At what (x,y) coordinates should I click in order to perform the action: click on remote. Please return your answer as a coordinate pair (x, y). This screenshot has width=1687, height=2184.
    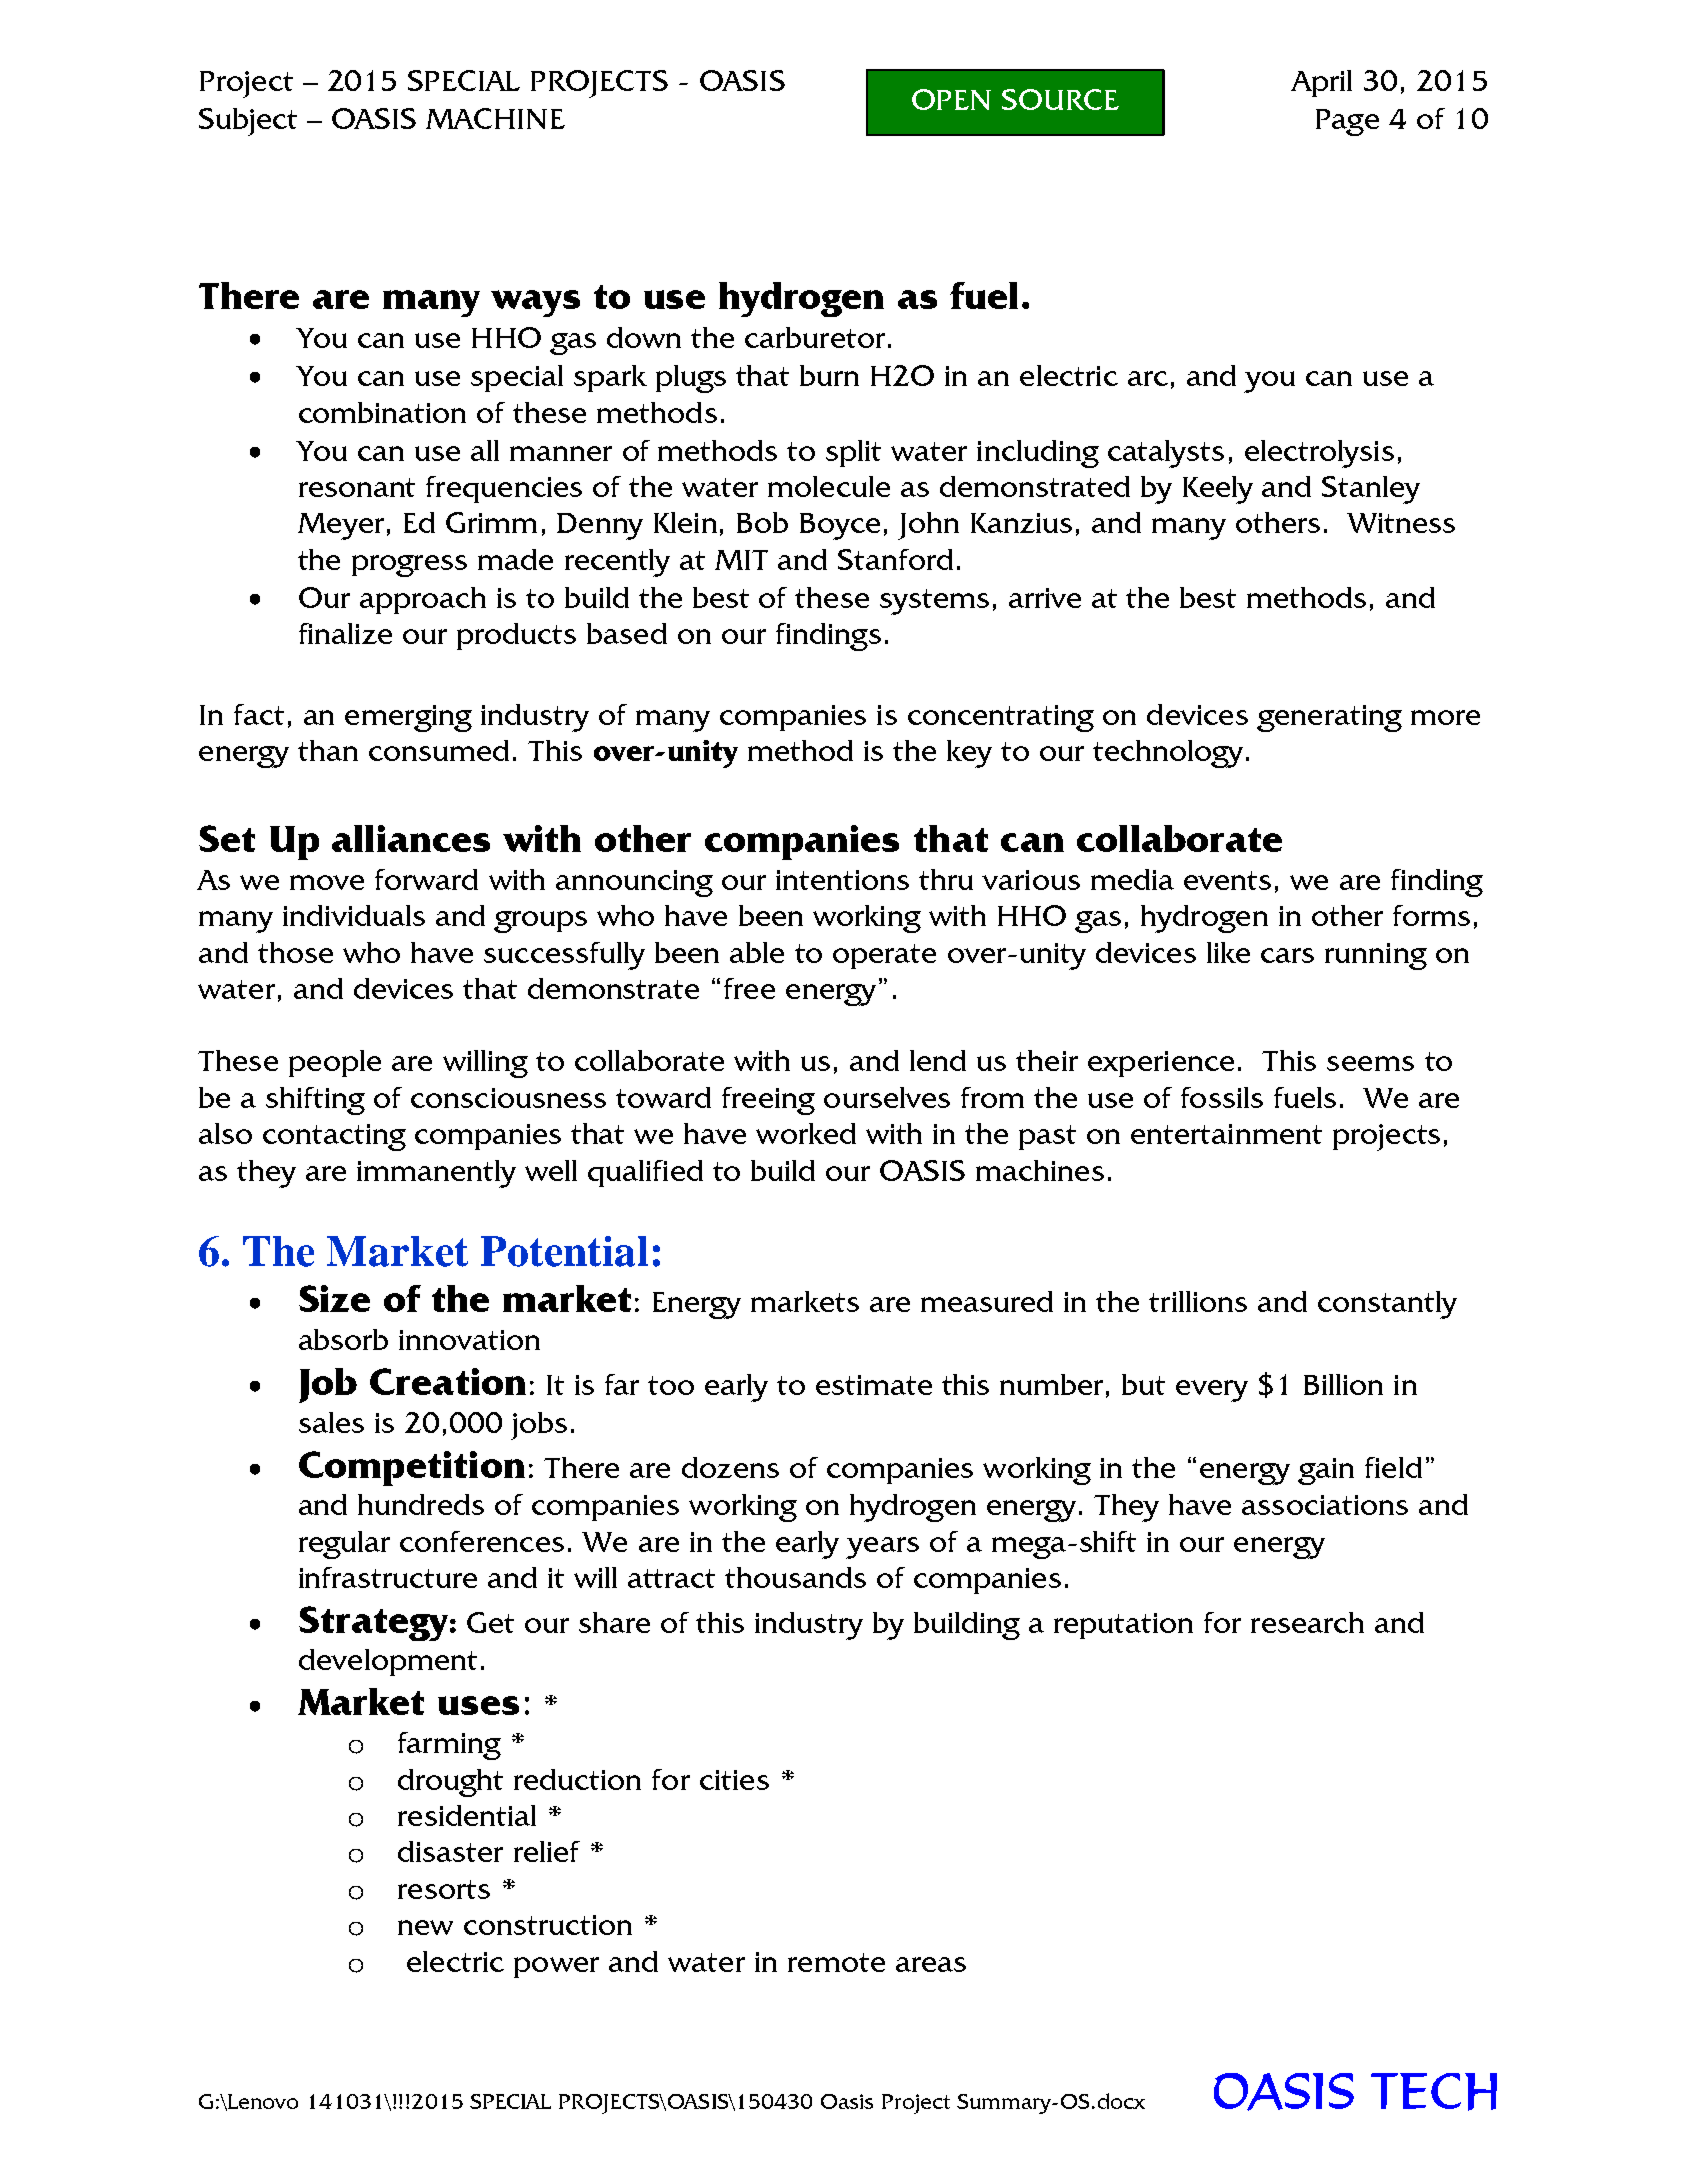
    Looking at the image, I should click on (836, 1962).
